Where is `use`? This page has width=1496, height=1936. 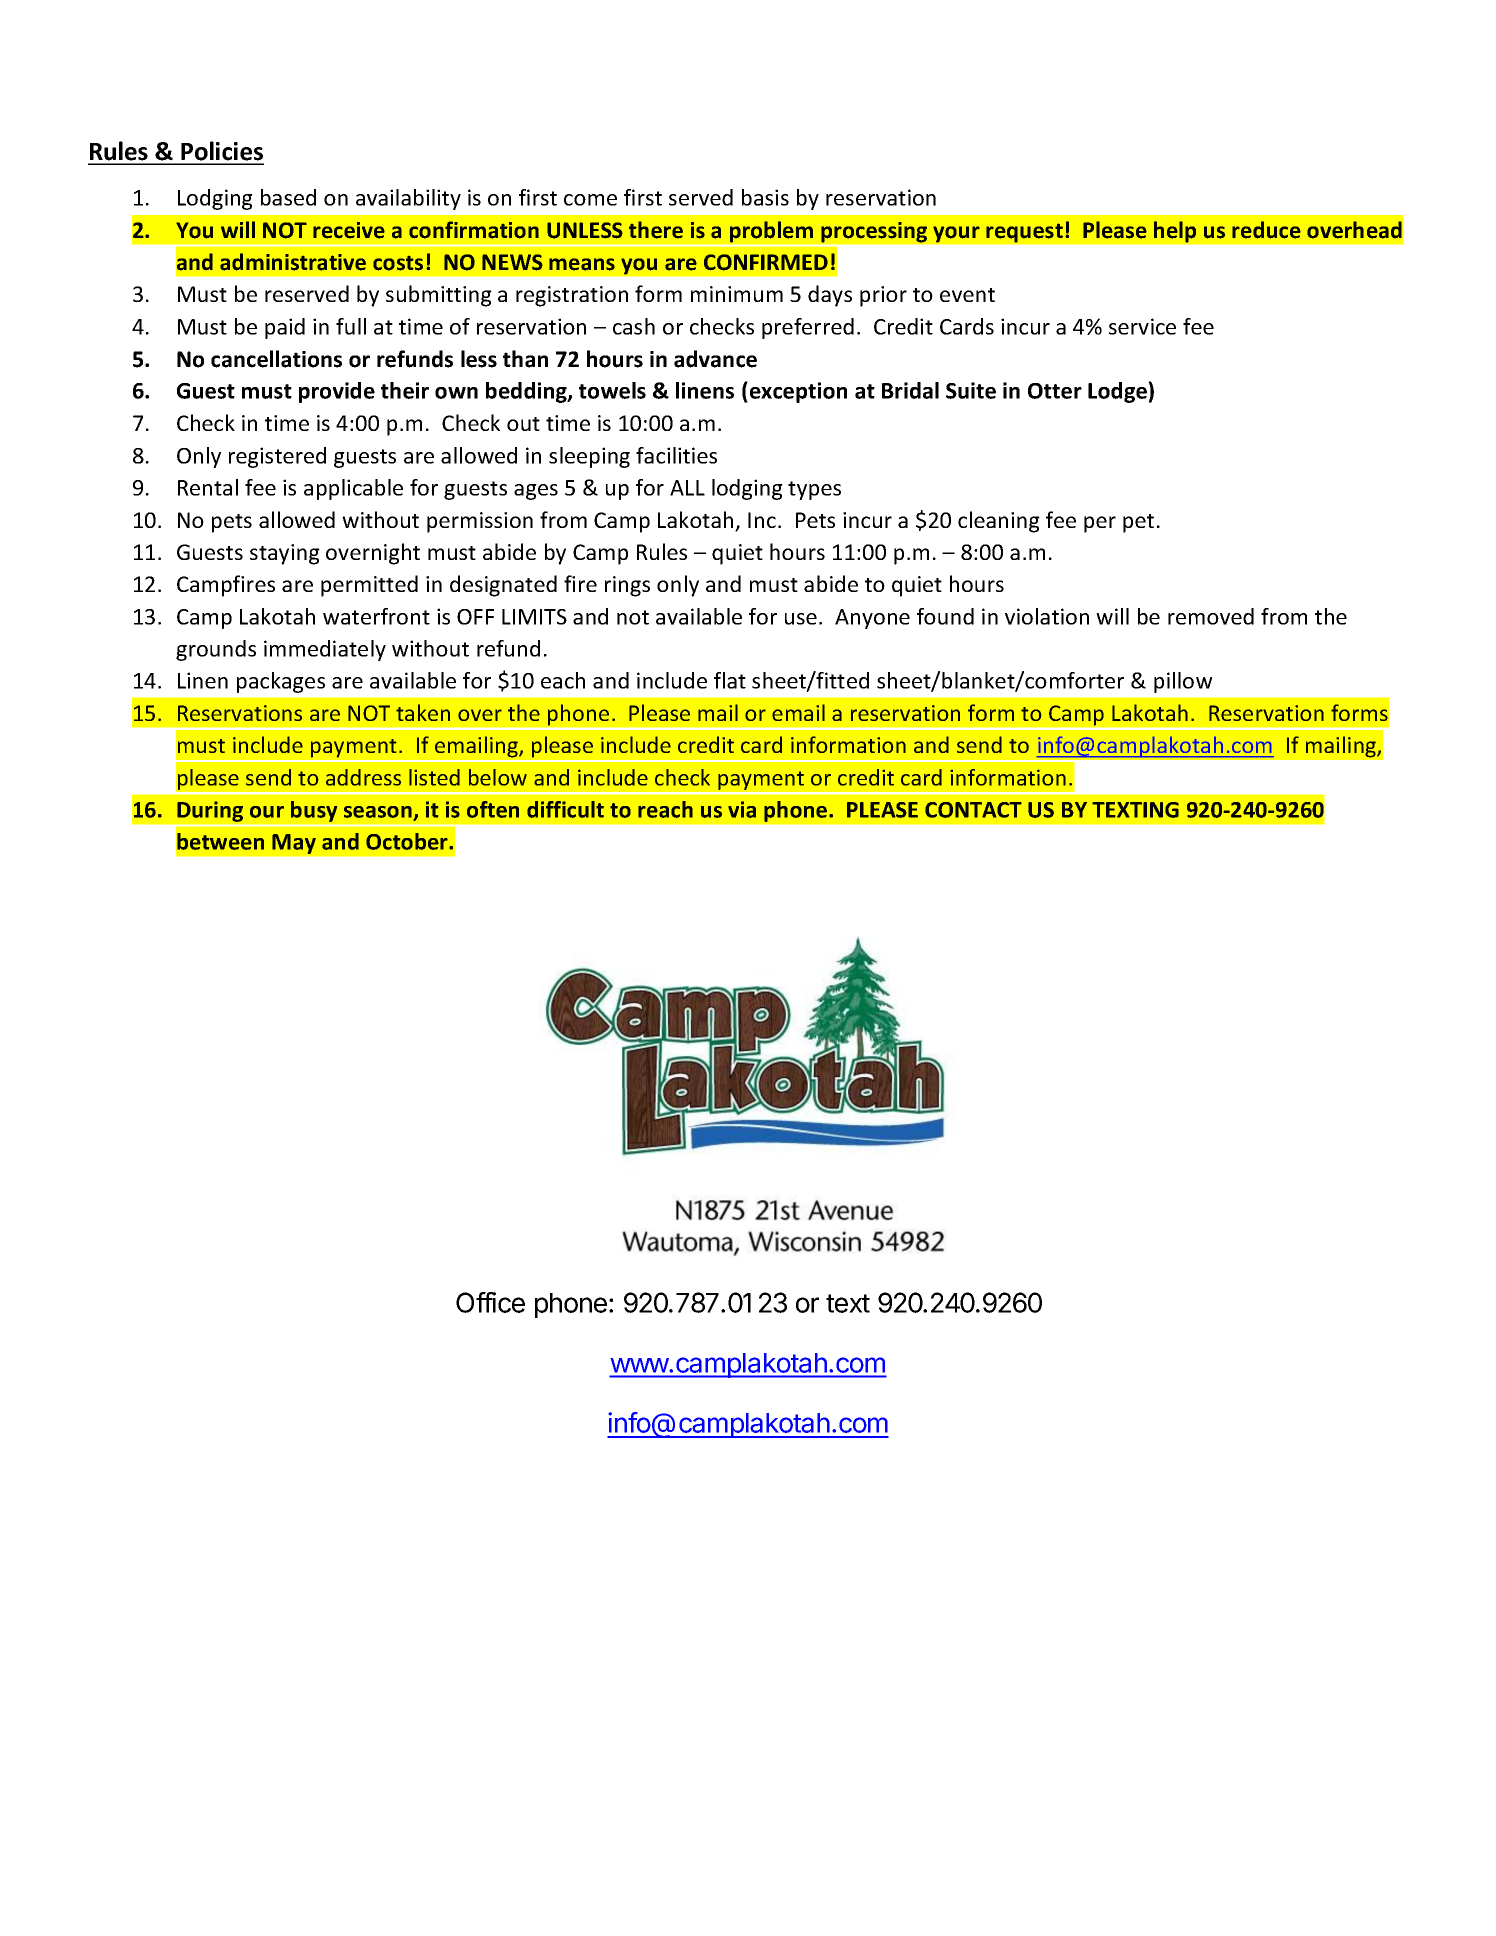
use is located at coordinates (801, 619).
